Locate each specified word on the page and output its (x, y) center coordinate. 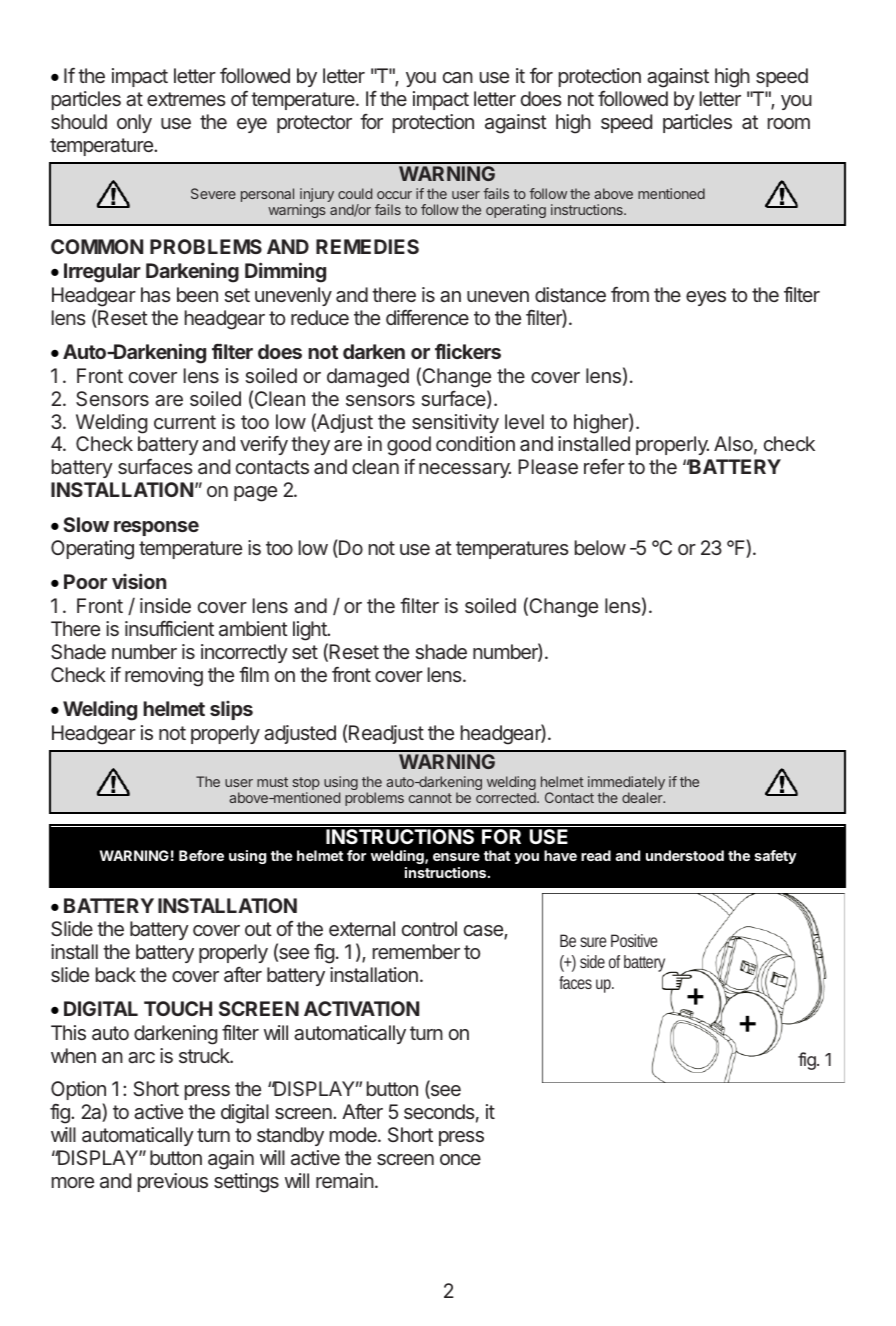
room (789, 123)
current (185, 422)
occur (394, 195)
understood (685, 855)
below (600, 547)
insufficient (169, 628)
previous (173, 1182)
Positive (634, 940)
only (134, 123)
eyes (706, 298)
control (429, 928)
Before (201, 855)
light (311, 631)
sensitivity (455, 423)
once (460, 1159)
